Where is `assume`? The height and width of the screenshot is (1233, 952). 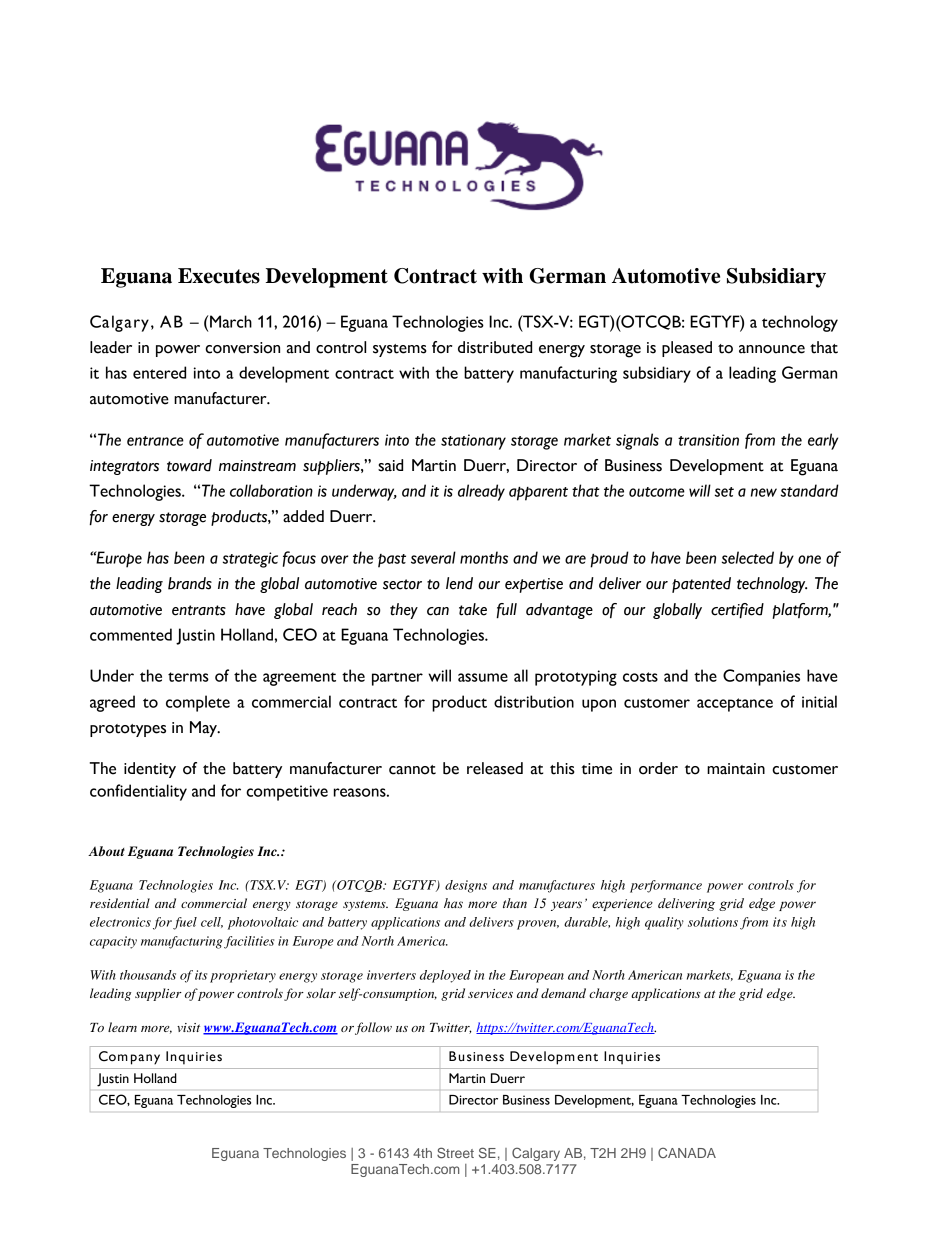 assume is located at coordinates (483, 677).
